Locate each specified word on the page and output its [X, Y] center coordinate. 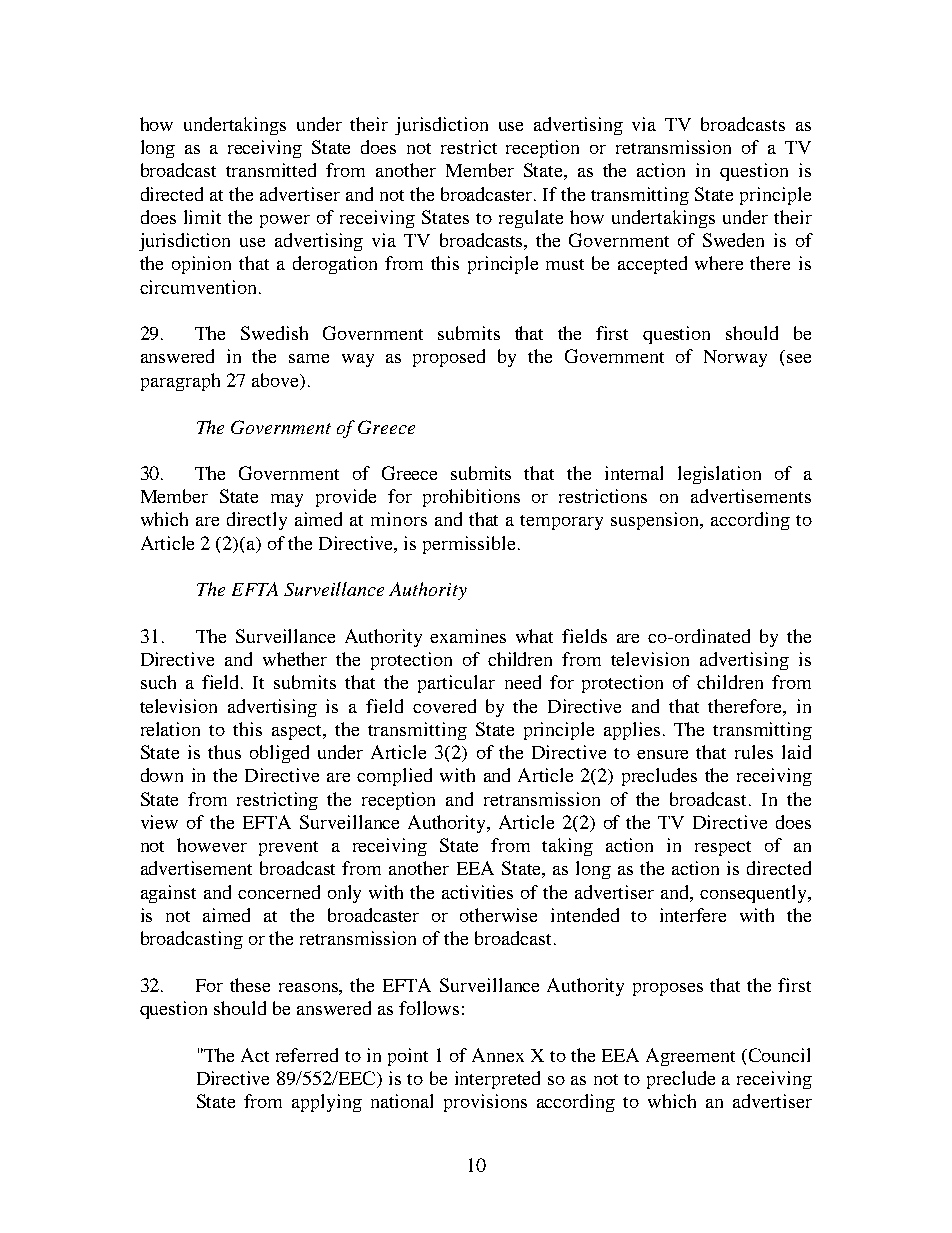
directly [257, 521]
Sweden [733, 240]
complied [394, 777]
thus [224, 752]
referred [307, 1055]
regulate [531, 219]
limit [202, 217]
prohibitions [471, 498]
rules [754, 752]
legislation [719, 475]
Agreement [690, 1057]
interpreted [497, 1080]
